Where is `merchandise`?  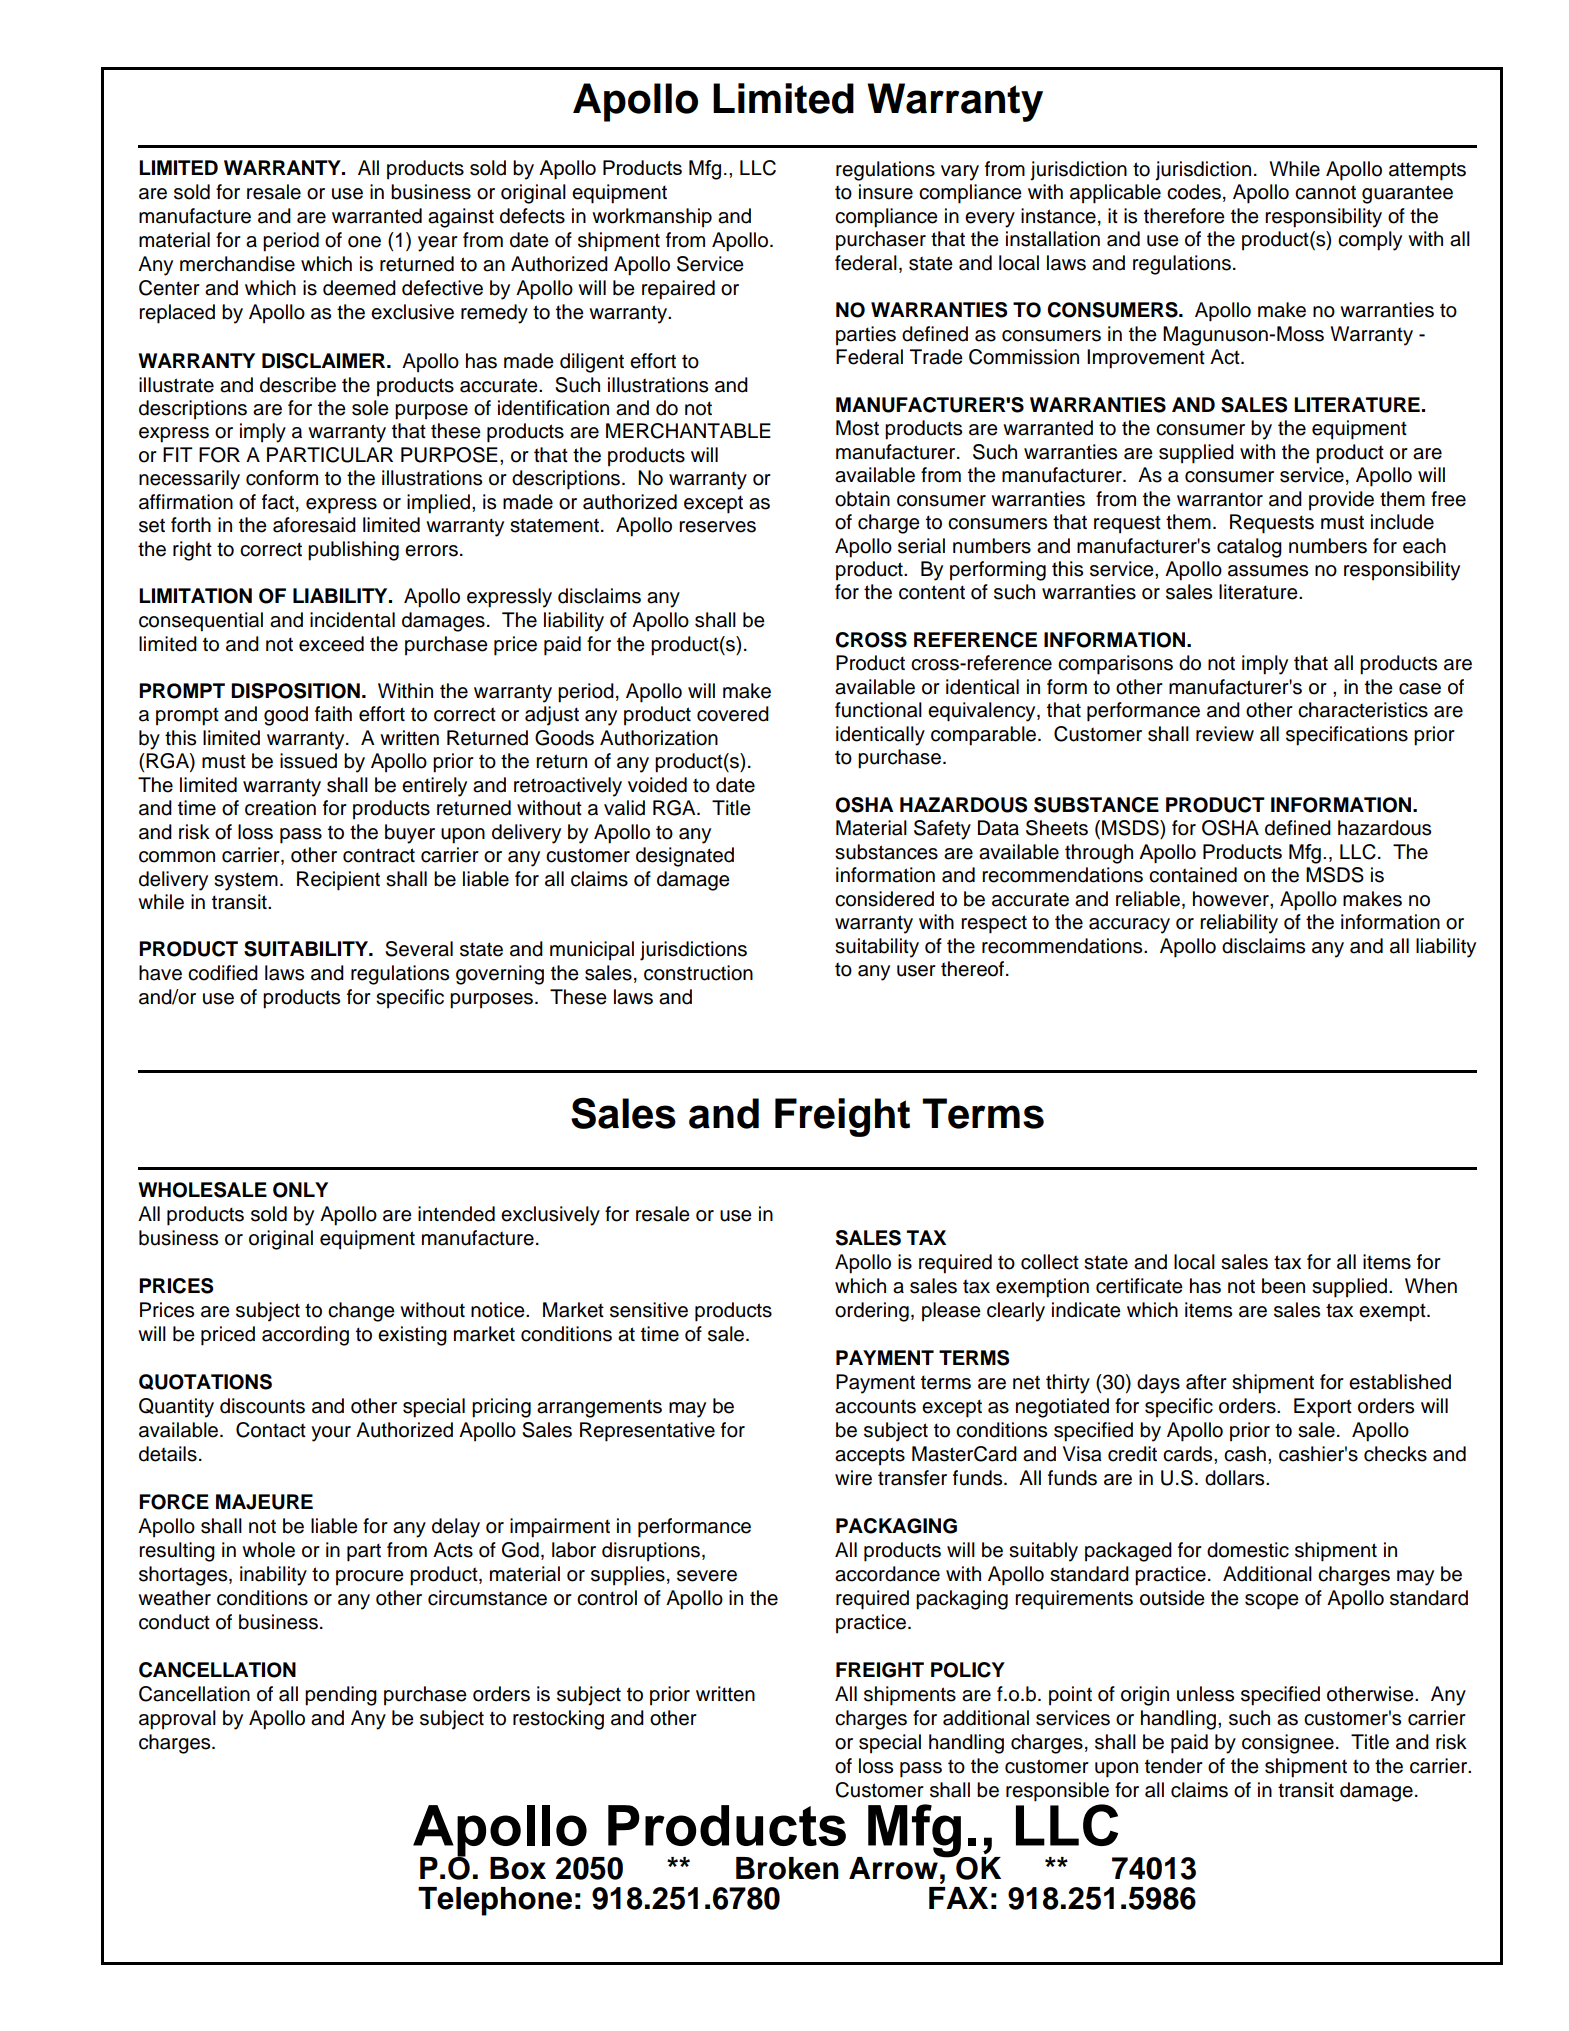 merchandise is located at coordinates (237, 264).
